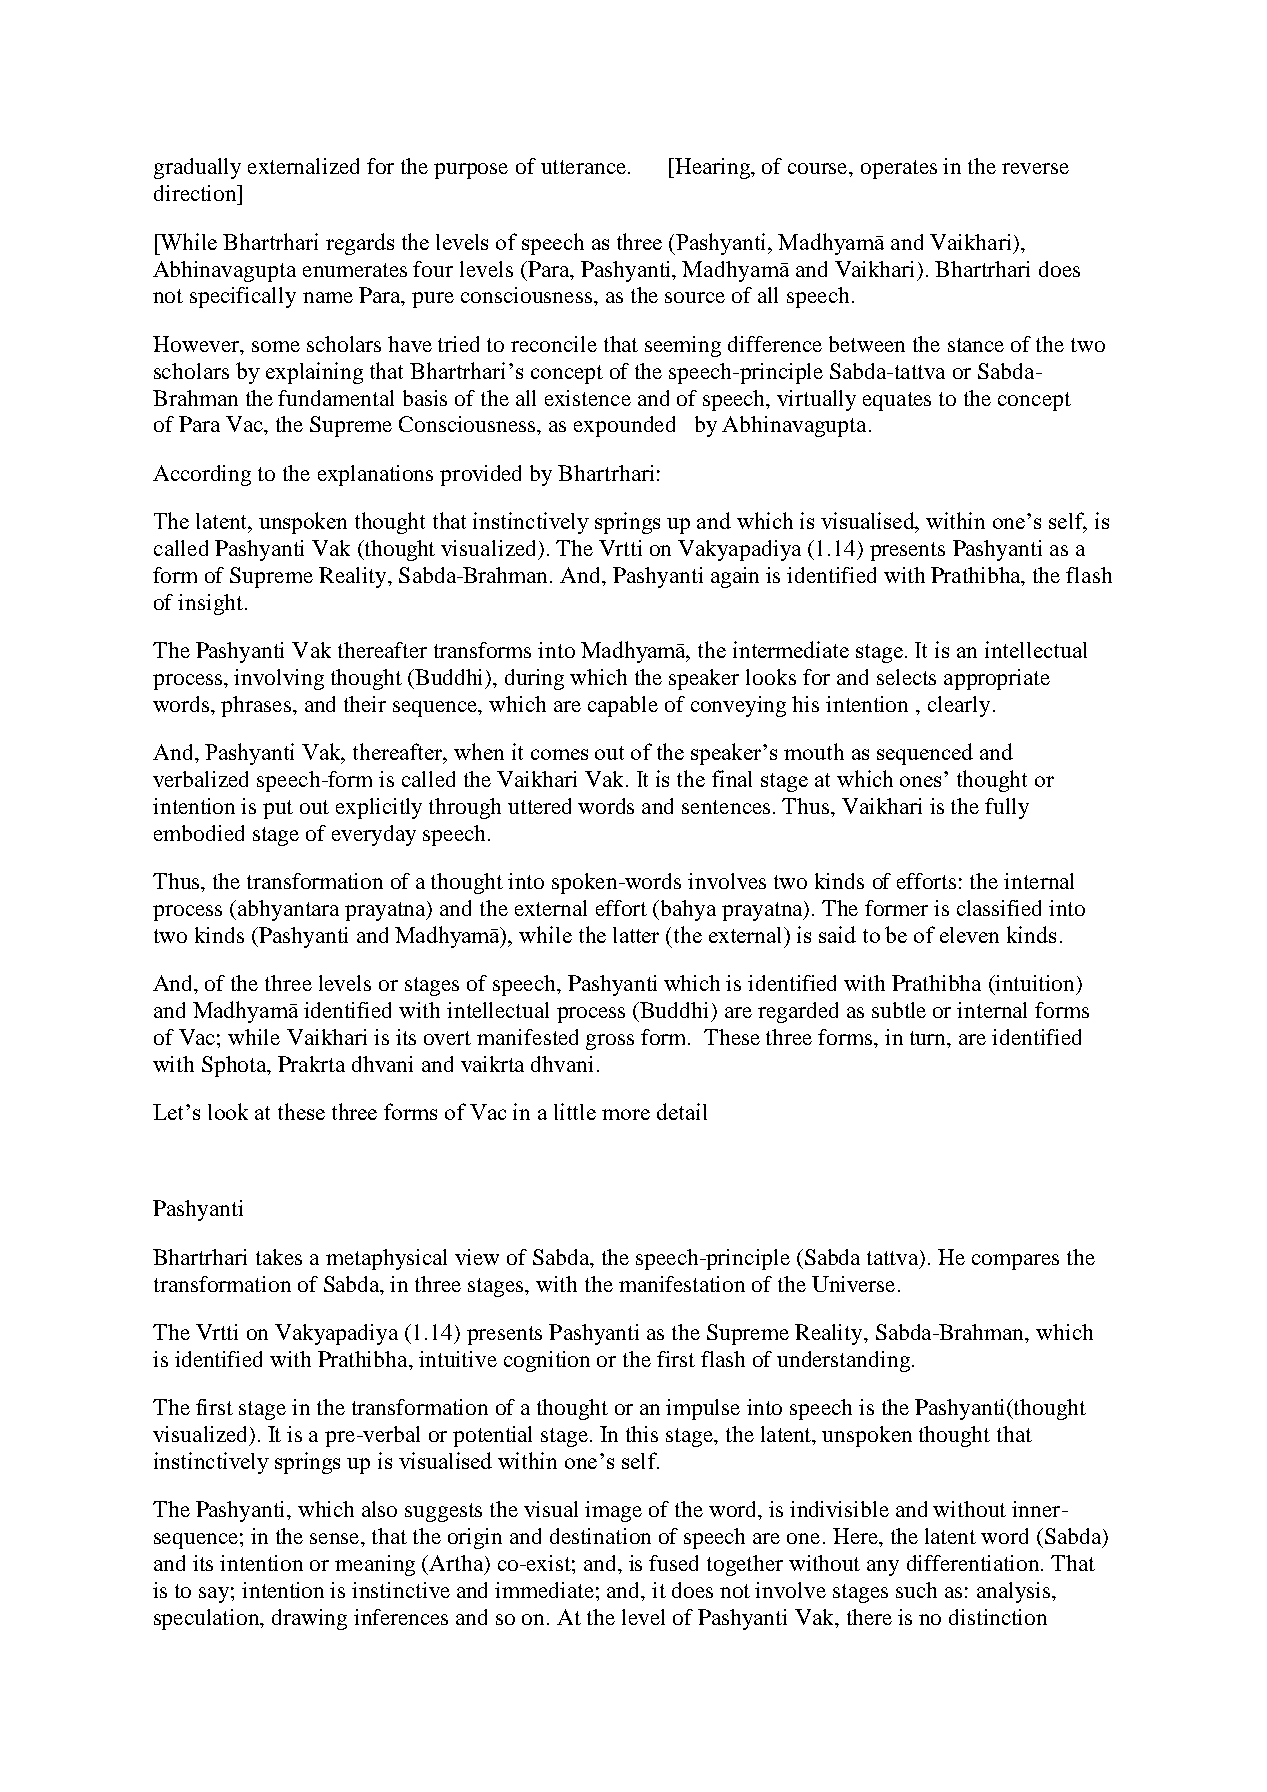 Image resolution: width=1267 pixels, height=1792 pixels. I want to click on eleven, so click(969, 935).
